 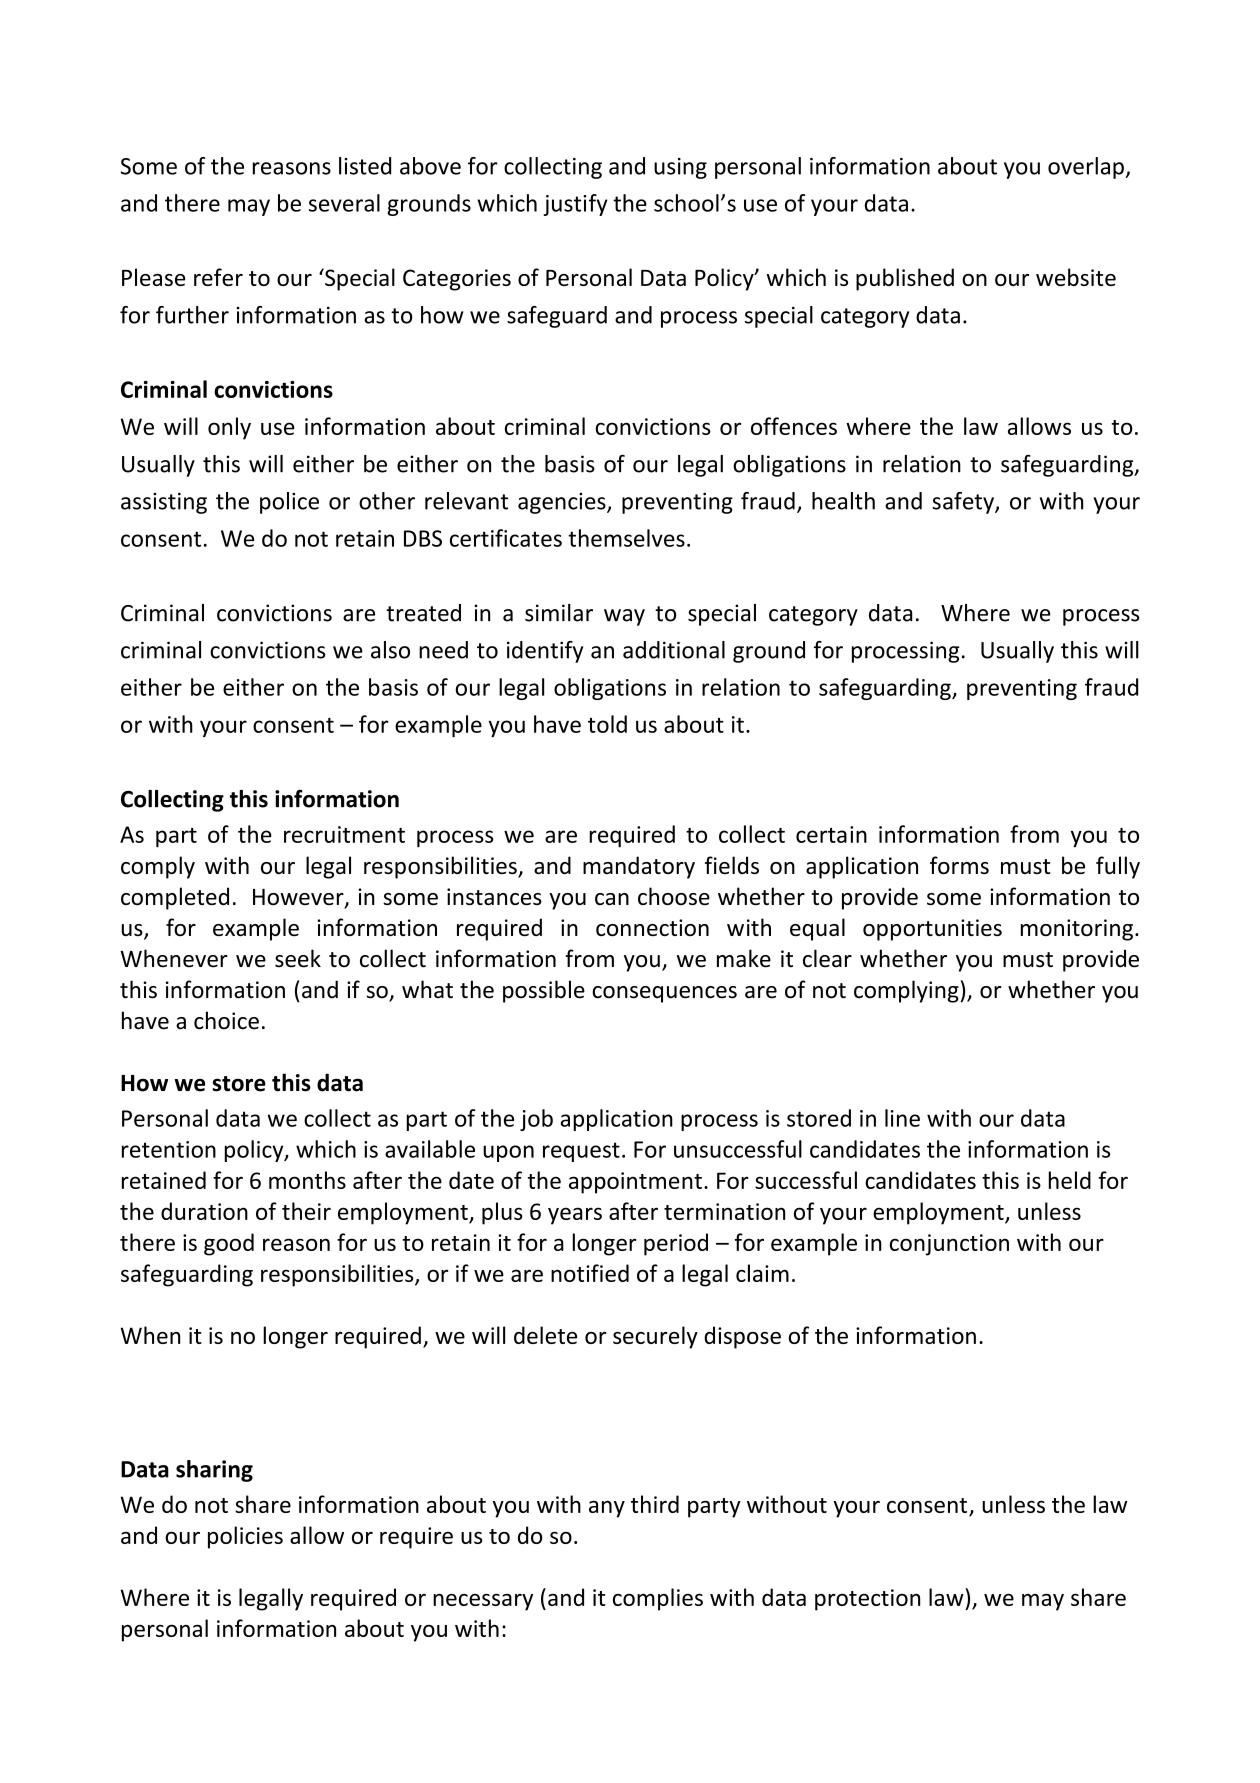 I want to click on their, so click(x=306, y=1211).
